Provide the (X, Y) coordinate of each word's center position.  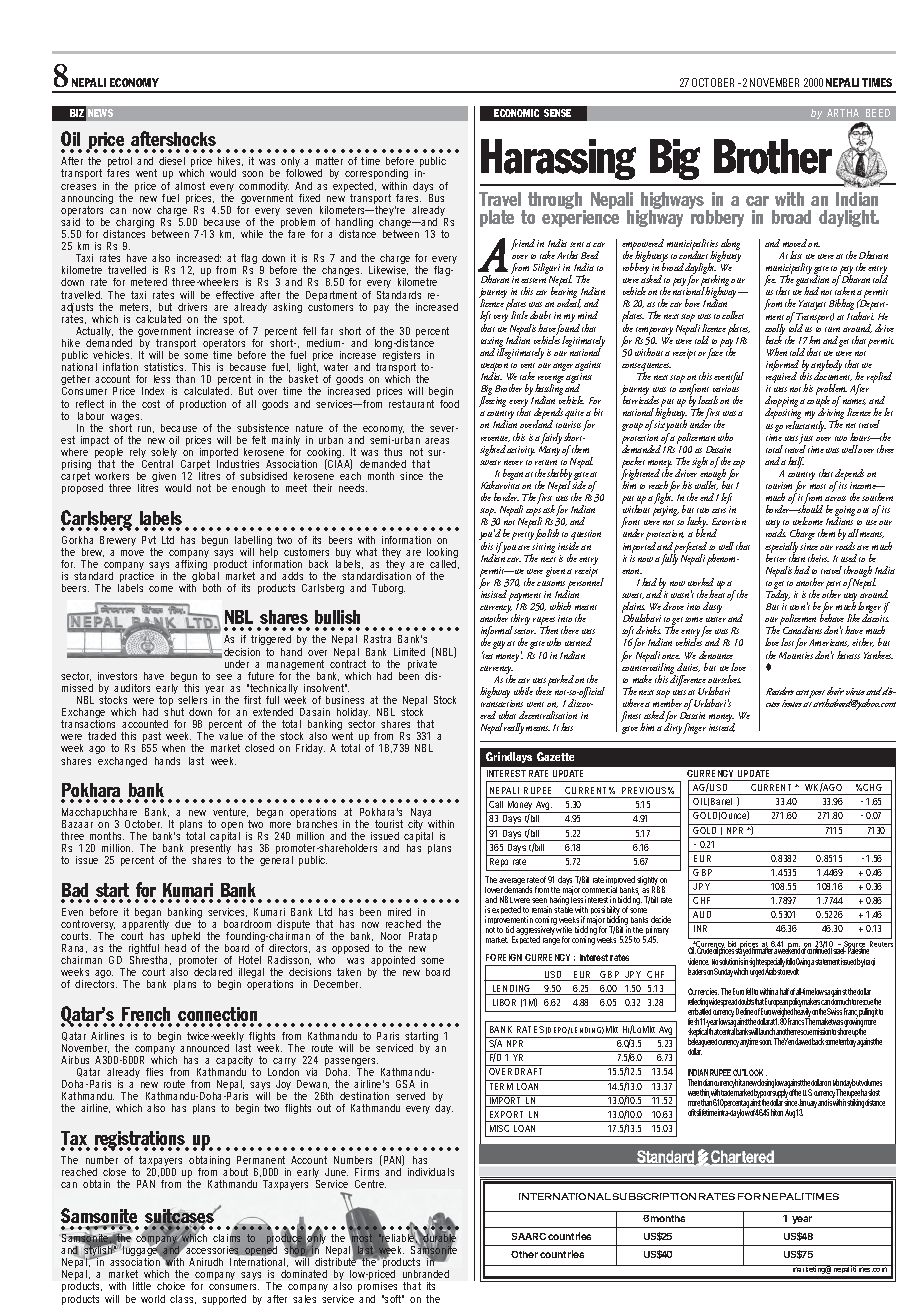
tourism (779, 485)
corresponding (376, 176)
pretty (523, 536)
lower (494, 890)
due (183, 924)
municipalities (692, 246)
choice (171, 1286)
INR (700, 928)
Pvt (149, 540)
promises (379, 1289)
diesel (172, 161)
